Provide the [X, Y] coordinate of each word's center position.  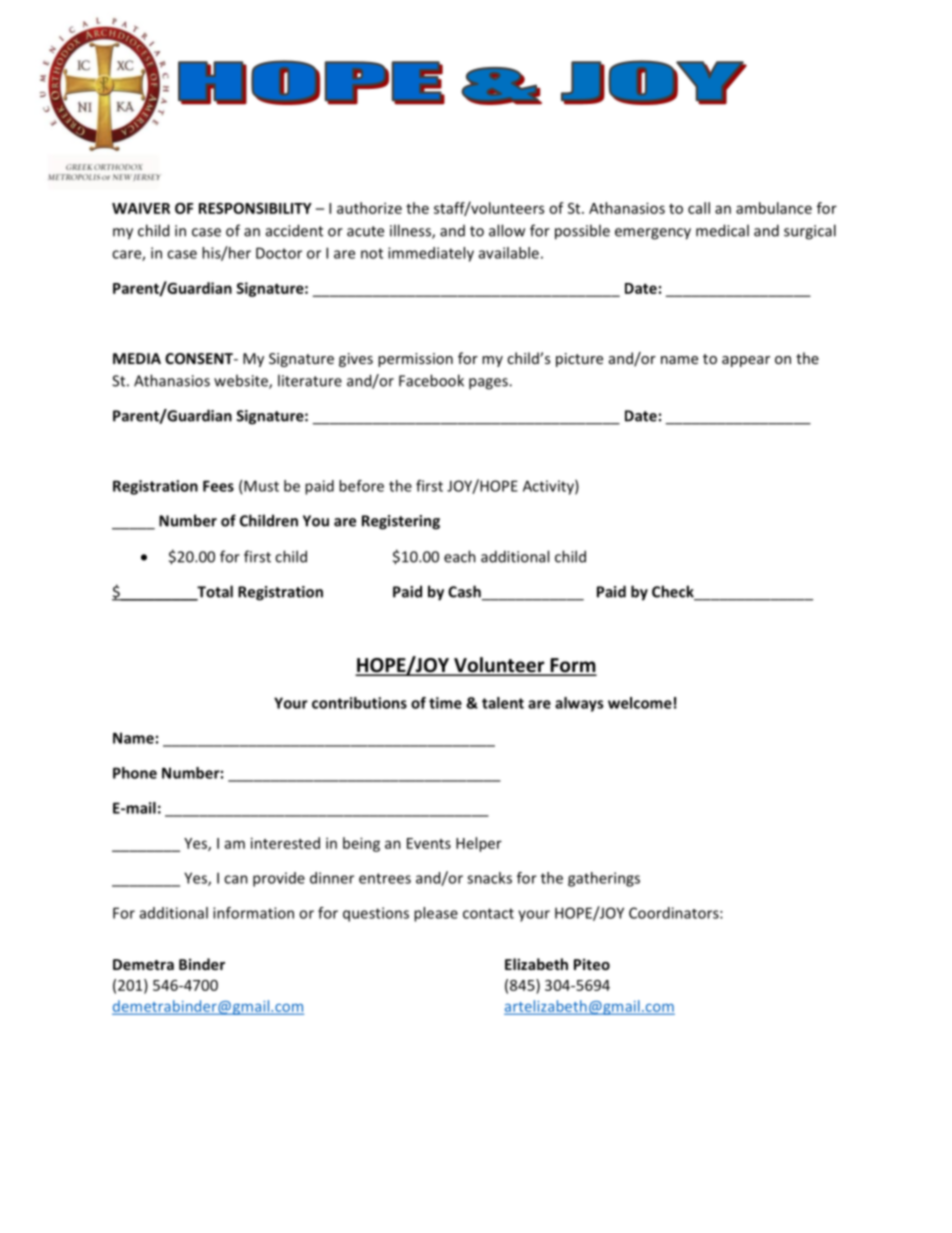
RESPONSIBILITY [255, 208]
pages [489, 384]
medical [722, 230]
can [236, 879]
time [445, 703]
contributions [359, 703]
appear [746, 361]
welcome [640, 703]
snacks [489, 878]
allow [507, 230]
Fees [218, 486]
